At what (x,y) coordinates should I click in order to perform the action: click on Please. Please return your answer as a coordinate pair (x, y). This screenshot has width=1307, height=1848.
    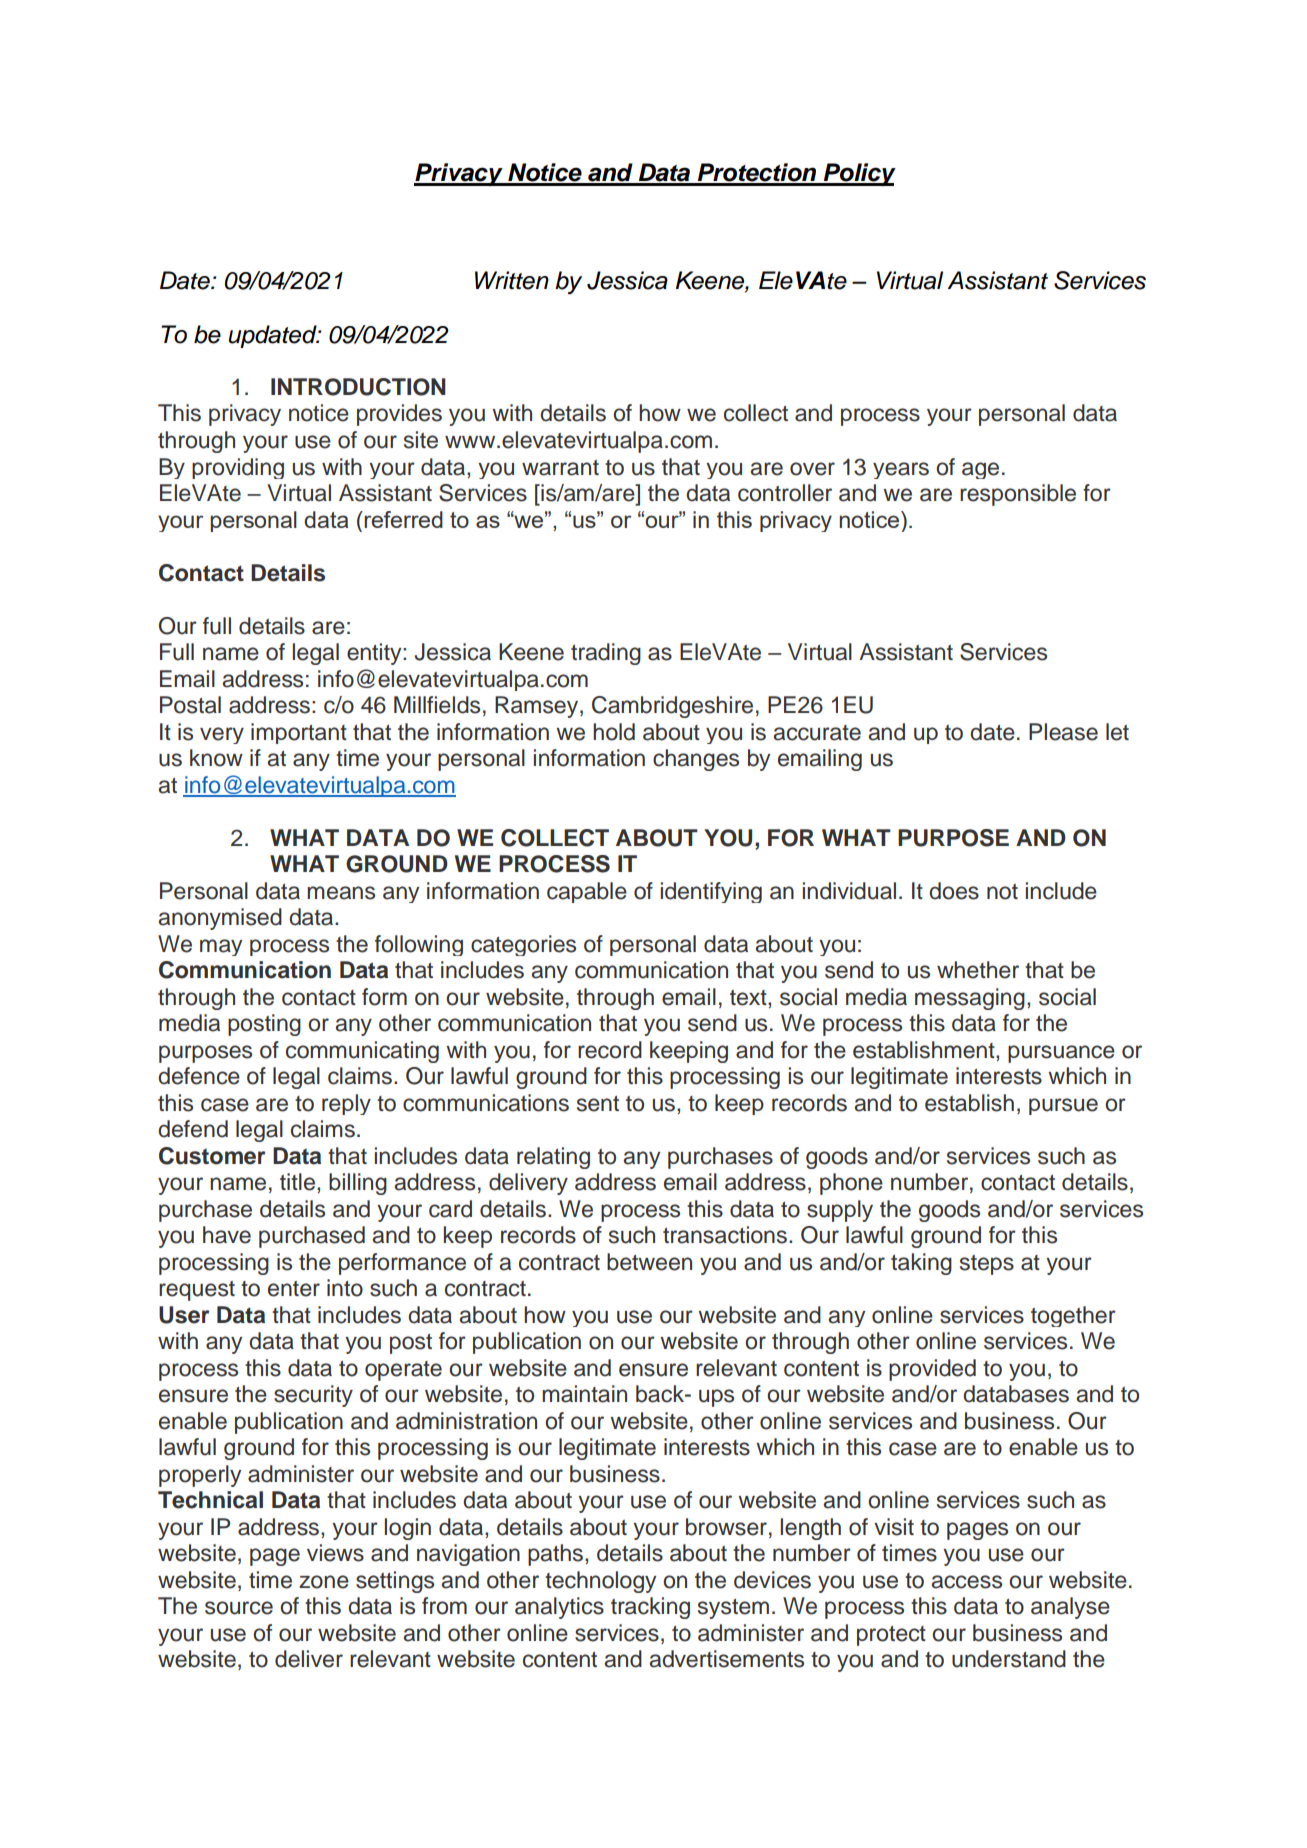
    Looking at the image, I should click on (1063, 732).
